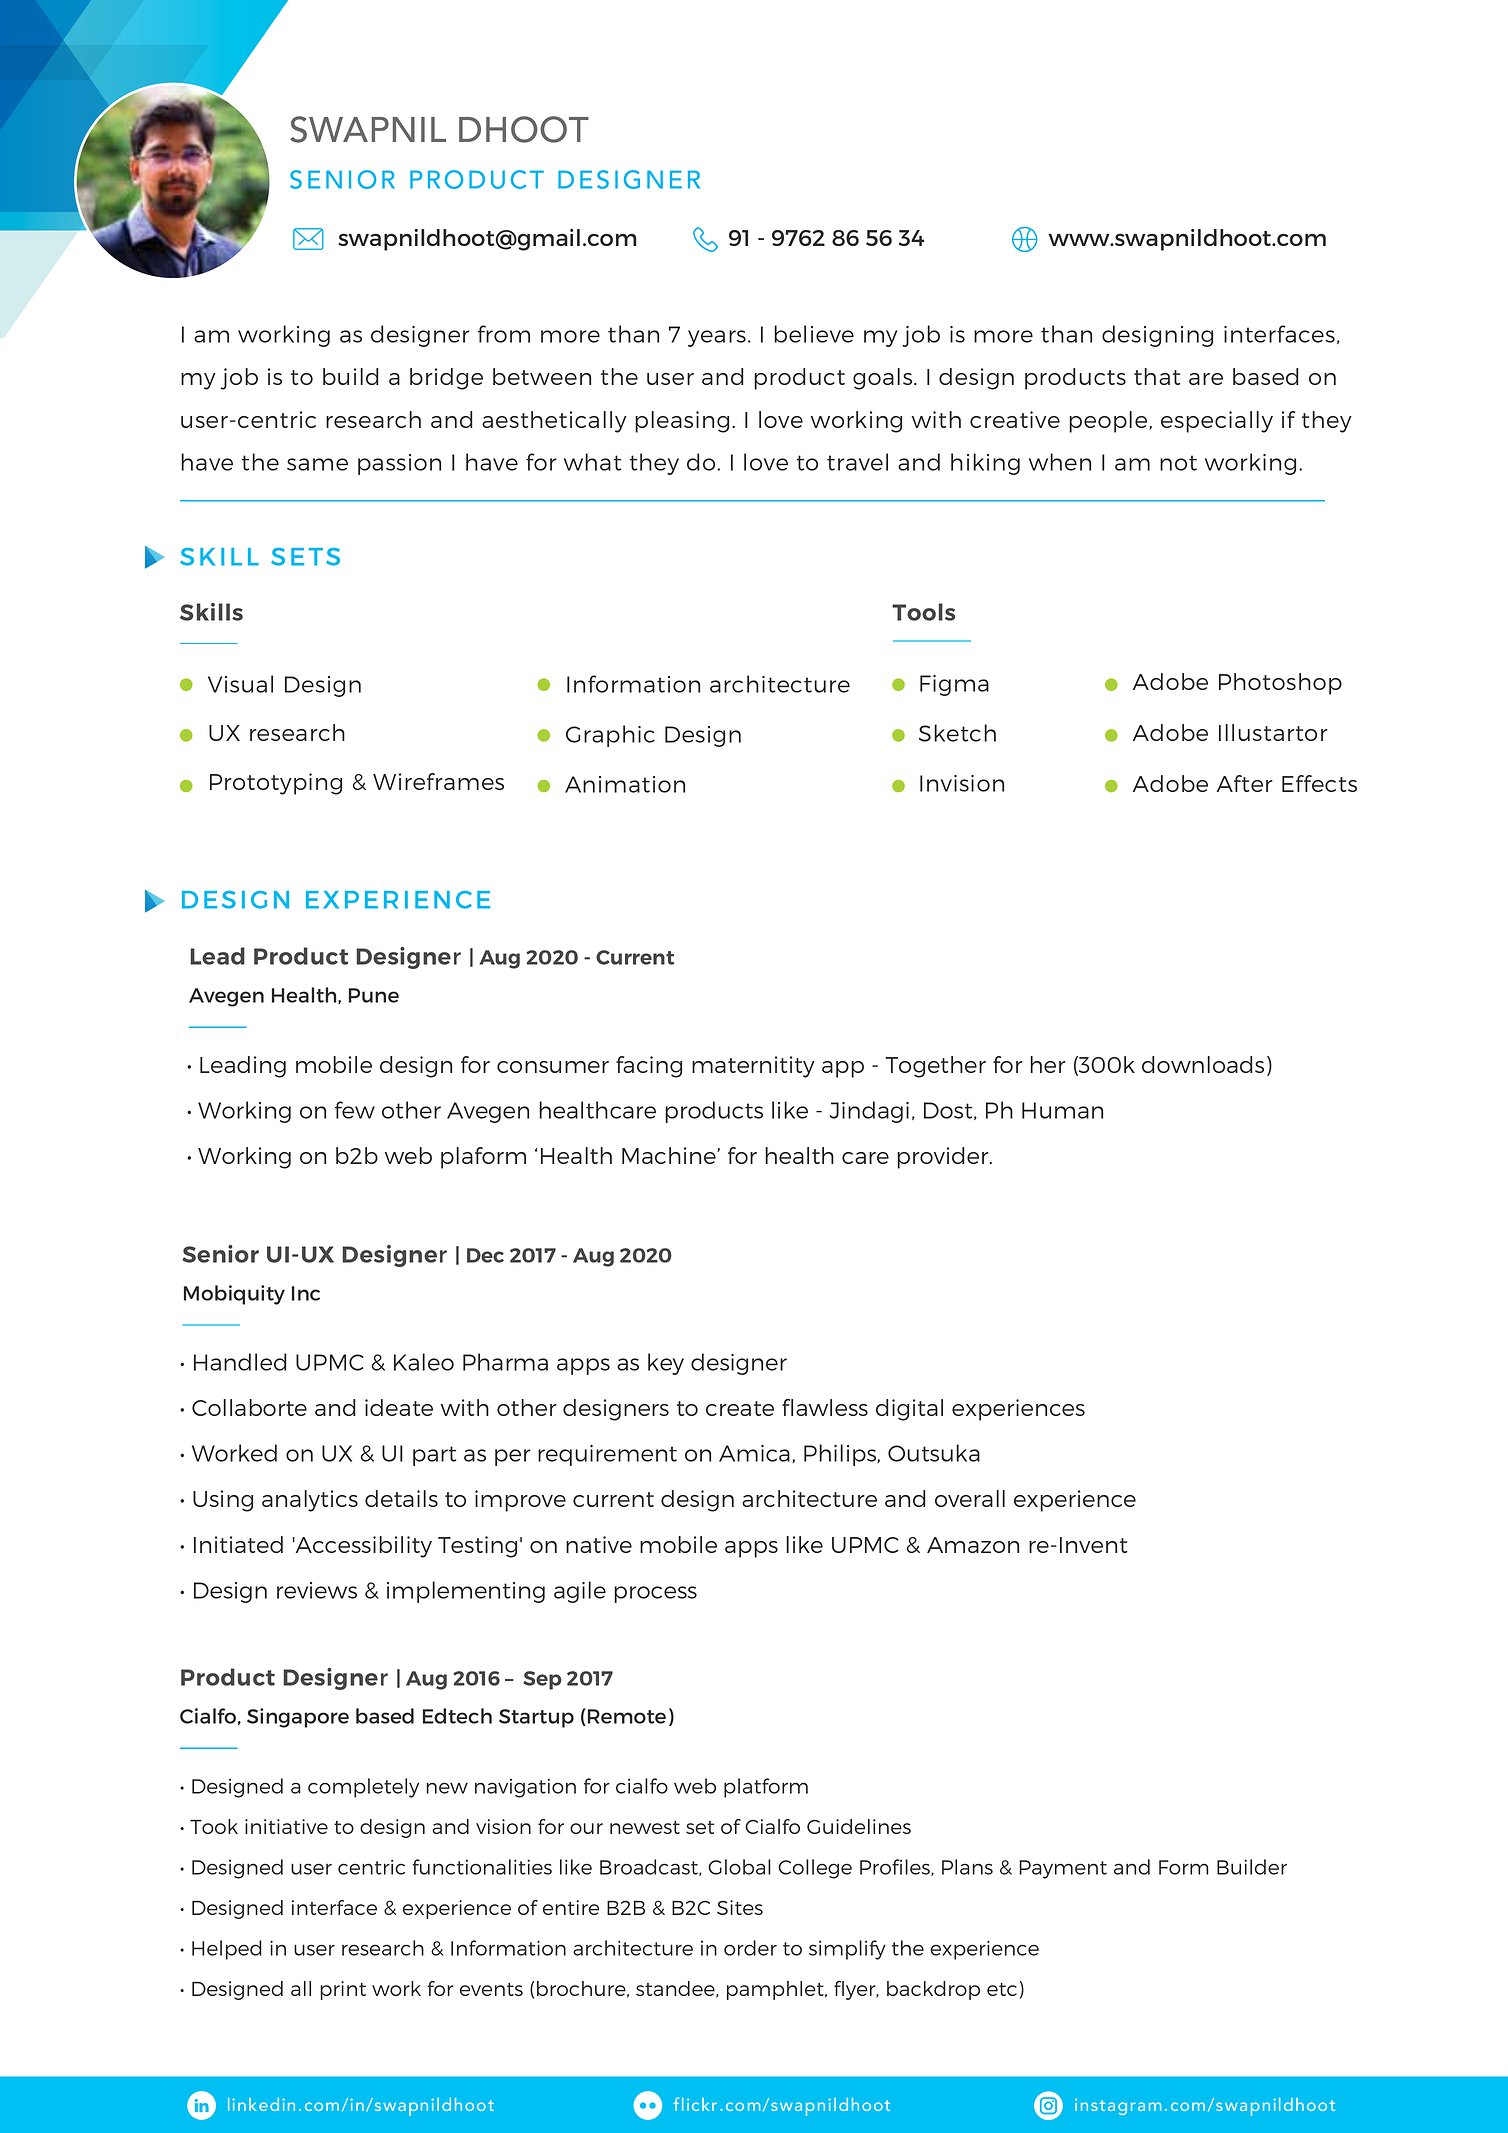 This image has height=2133, width=1508. Describe the element at coordinates (355, 1110) in the image. I see `few` at that location.
